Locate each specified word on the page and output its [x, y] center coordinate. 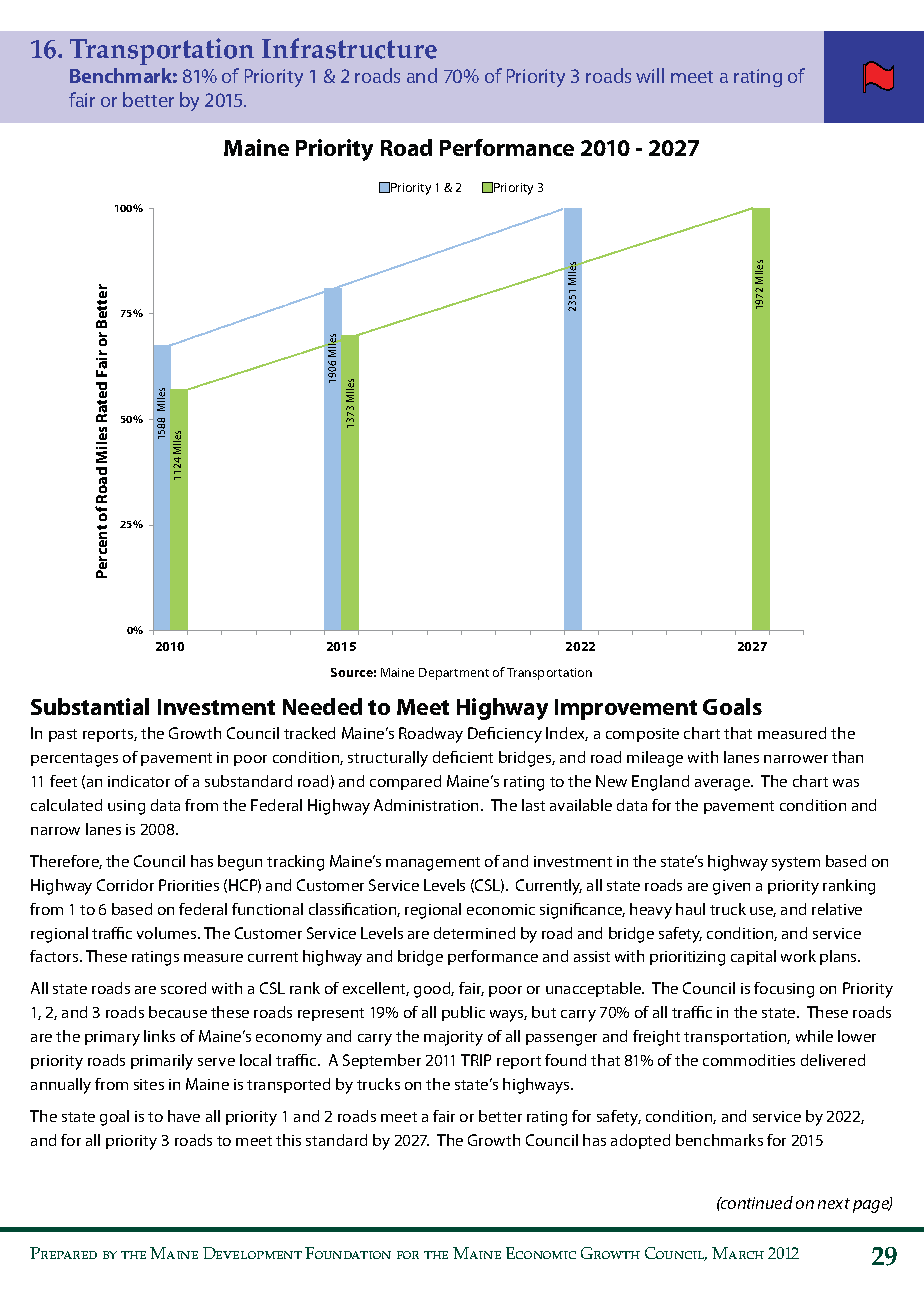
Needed [322, 706]
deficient [463, 757]
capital [753, 957]
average [724, 785]
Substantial [90, 706]
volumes [168, 933]
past [63, 735]
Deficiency [505, 735]
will [650, 75]
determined [474, 933]
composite [642, 735]
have [184, 1116]
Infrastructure [349, 48]
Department [454, 674]
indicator [139, 781]
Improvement [626, 709]
